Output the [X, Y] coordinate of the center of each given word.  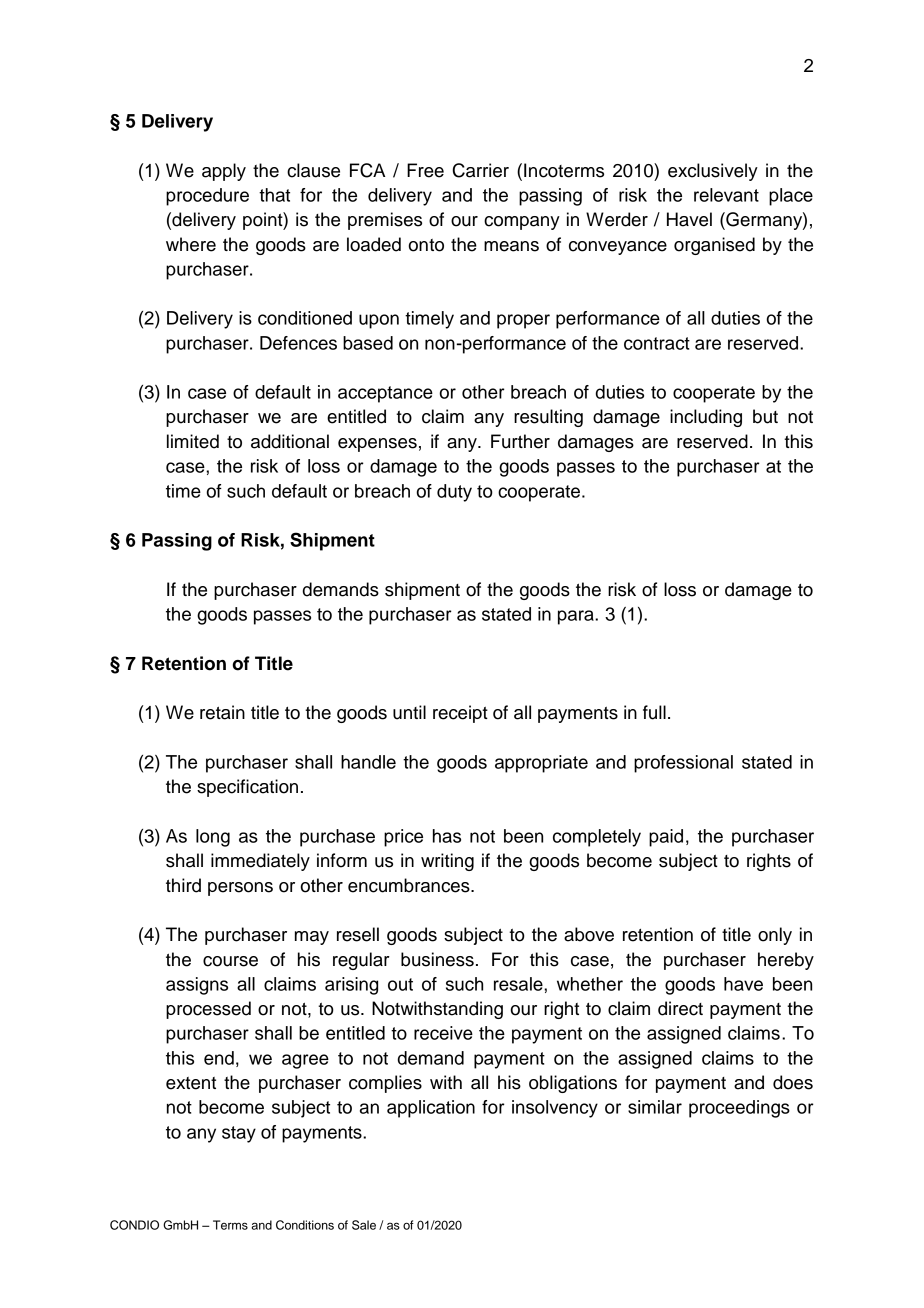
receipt [460, 714]
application [431, 1109]
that [274, 195]
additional [290, 441]
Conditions [305, 1225]
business [437, 959]
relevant [726, 195]
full [654, 712]
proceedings [739, 1109]
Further [520, 441]
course [230, 961]
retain [222, 712]
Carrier [481, 170]
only [775, 936]
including [706, 418]
